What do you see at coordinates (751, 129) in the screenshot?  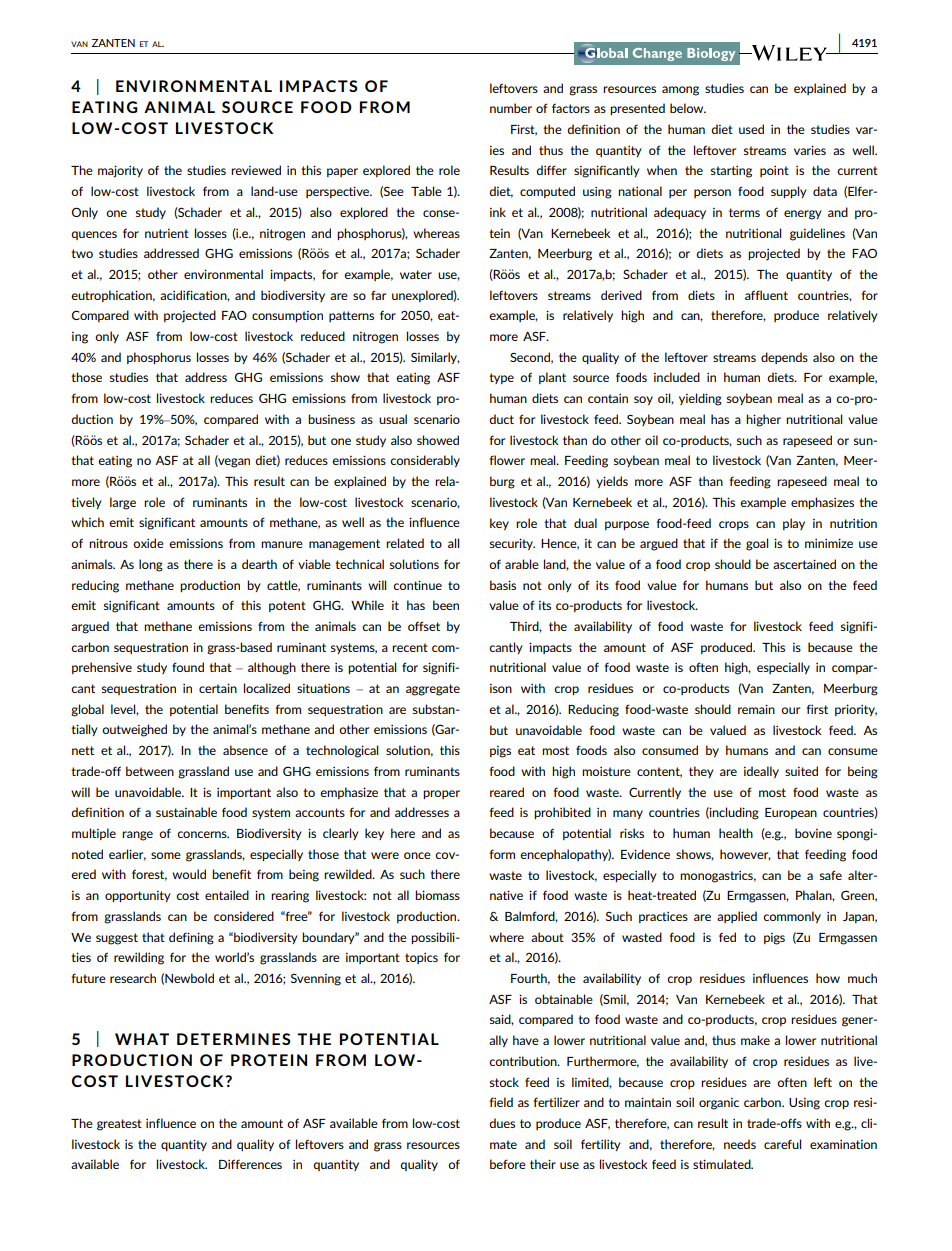 I see `used` at bounding box center [751, 129].
